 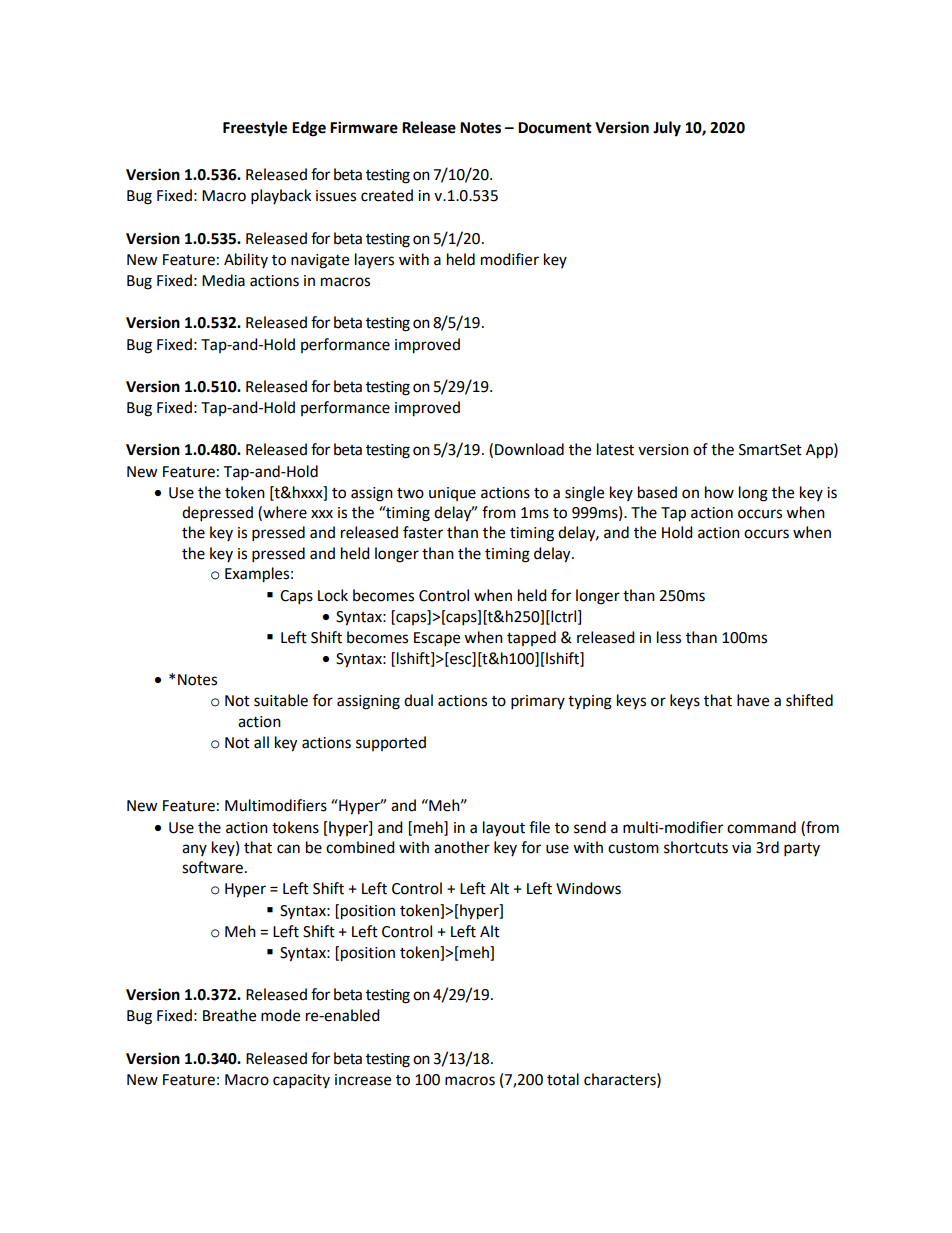 I want to click on Lock, so click(x=333, y=595).
